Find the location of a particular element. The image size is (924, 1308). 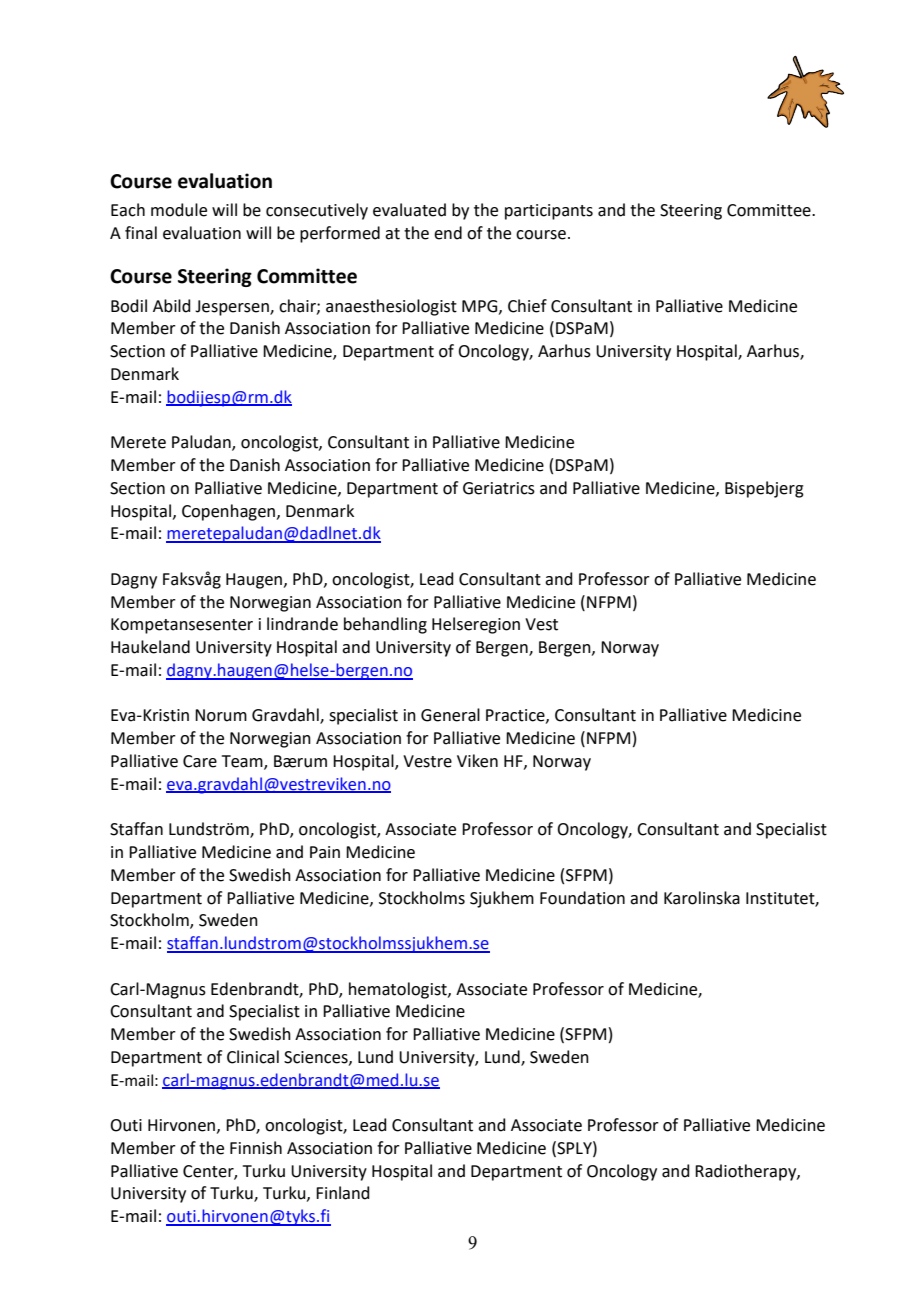

Finnish is located at coordinates (256, 1148).
